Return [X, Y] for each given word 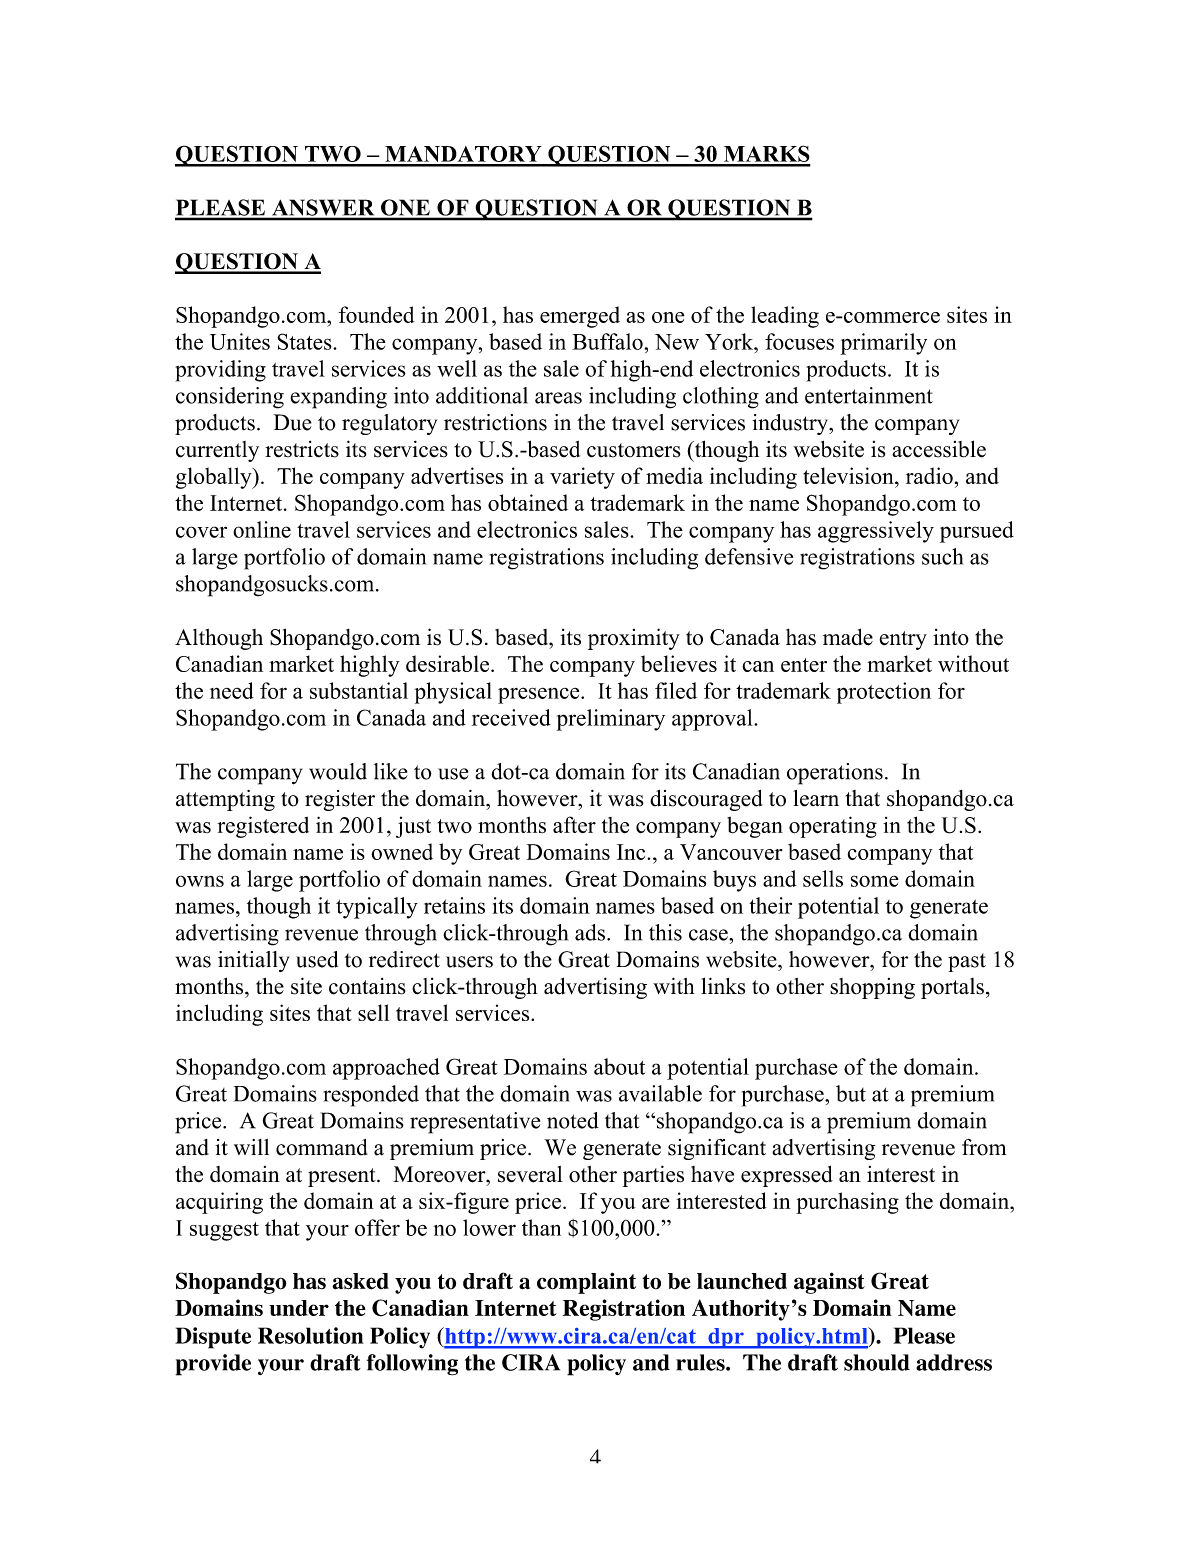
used [317, 959]
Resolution [311, 1335]
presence [540, 695]
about [619, 1066]
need [232, 690]
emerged [580, 317]
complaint [586, 1283]
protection [884, 693]
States [305, 341]
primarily [883, 344]
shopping [872, 988]
